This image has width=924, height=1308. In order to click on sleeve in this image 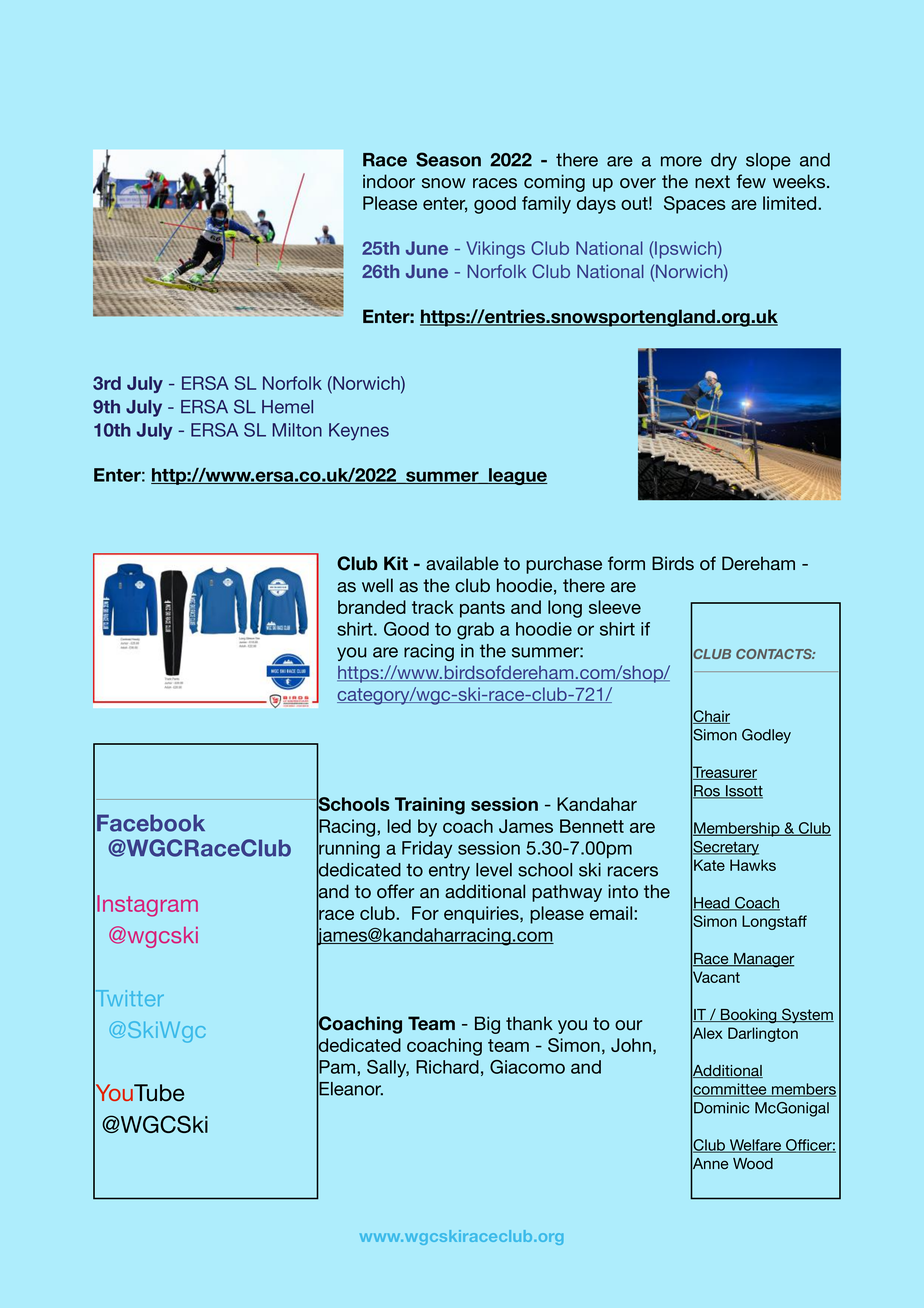, I will do `click(615, 607)`.
